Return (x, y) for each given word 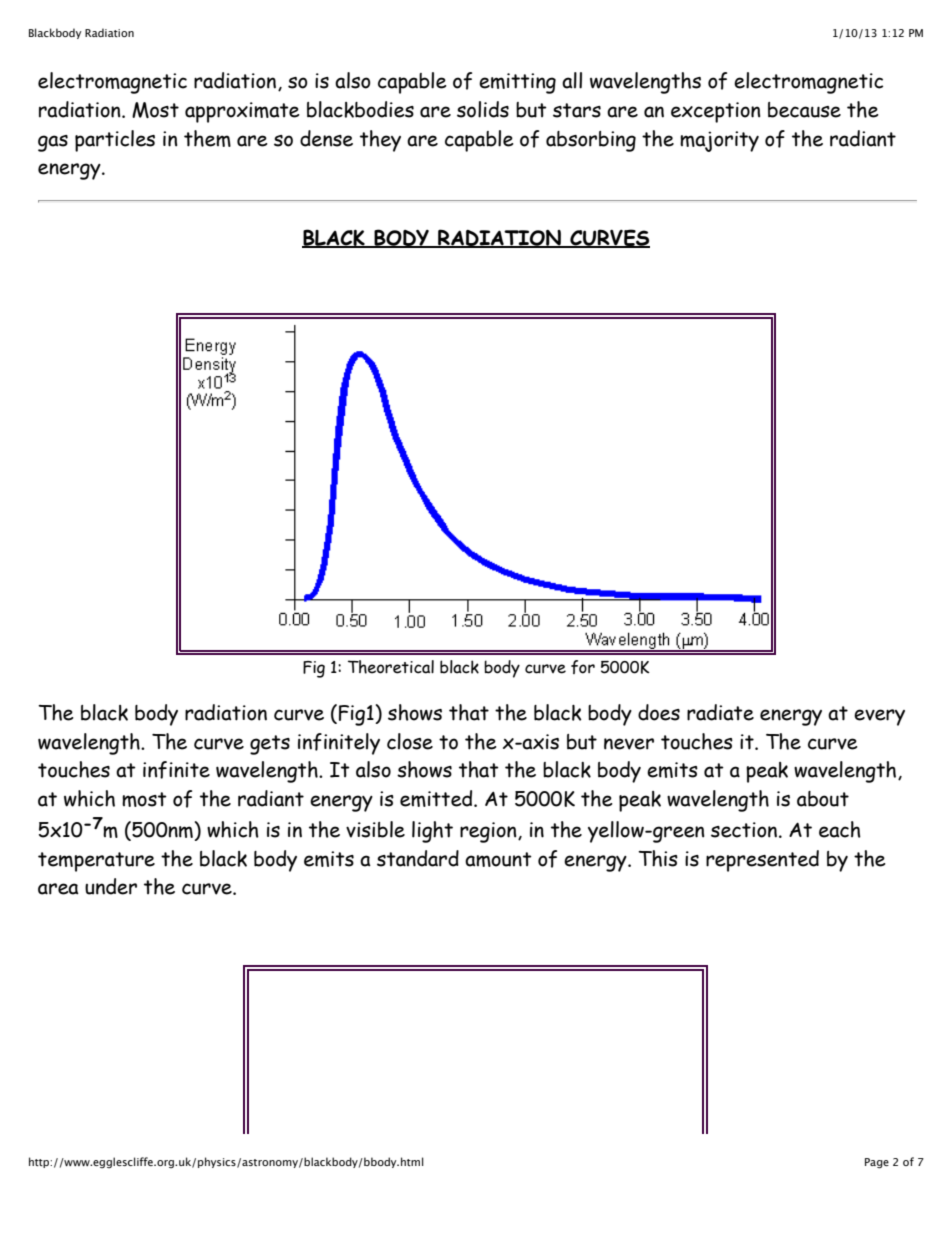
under (111, 886)
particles (115, 141)
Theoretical (391, 667)
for (583, 667)
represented (762, 861)
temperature (96, 862)
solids (483, 109)
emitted (437, 798)
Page (877, 1163)
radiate (720, 712)
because (804, 110)
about (823, 799)
